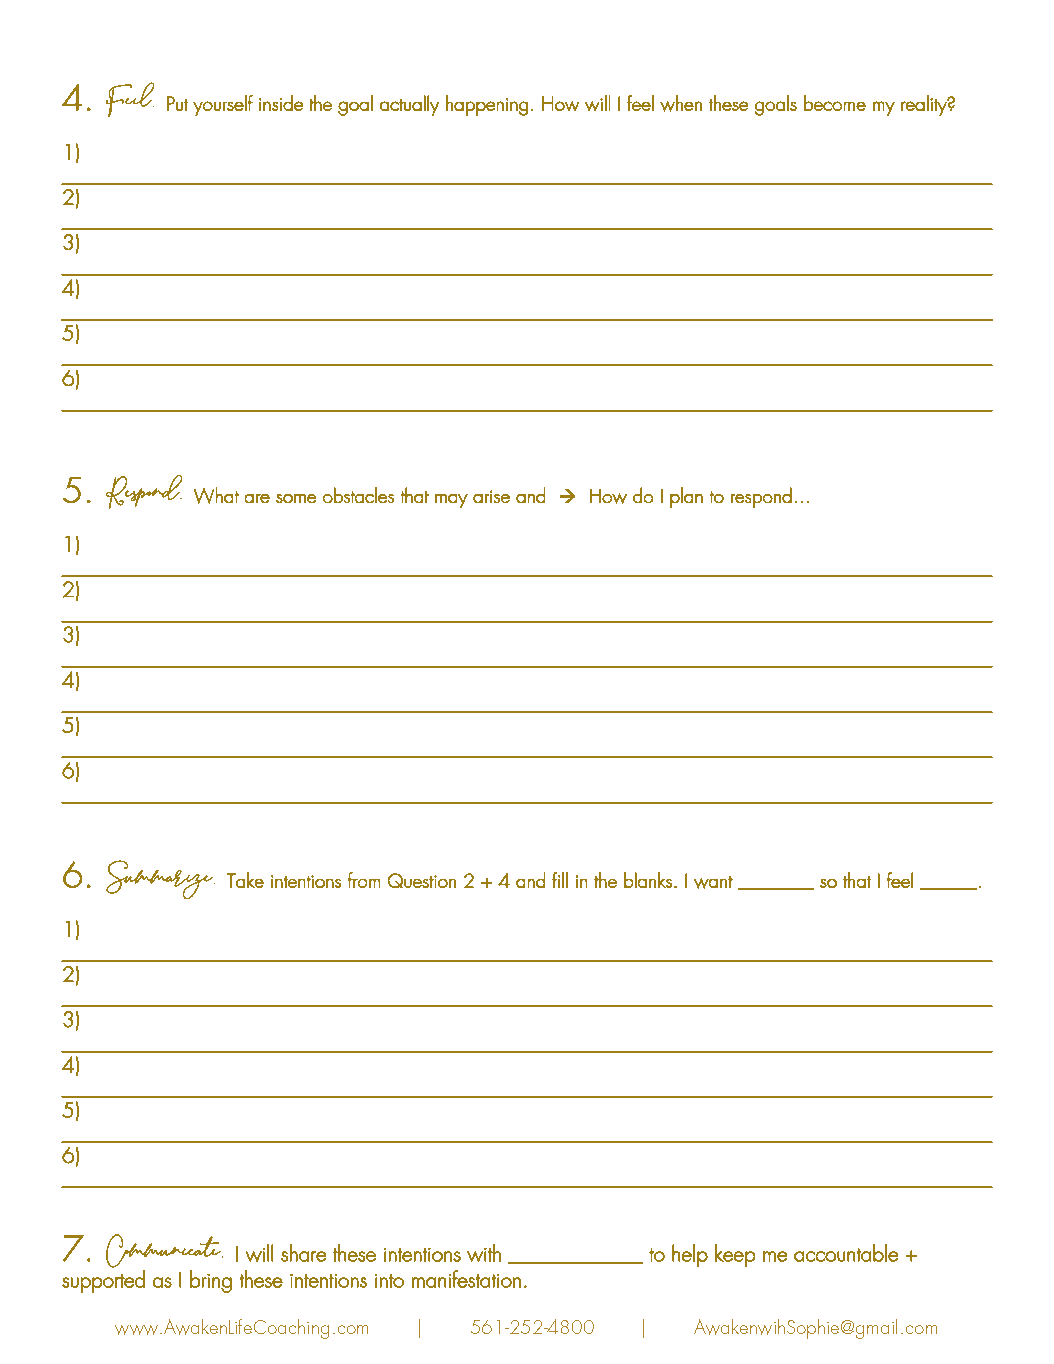 The image size is (1054, 1364). What do you see at coordinates (487, 105) in the document?
I see `happening` at bounding box center [487, 105].
